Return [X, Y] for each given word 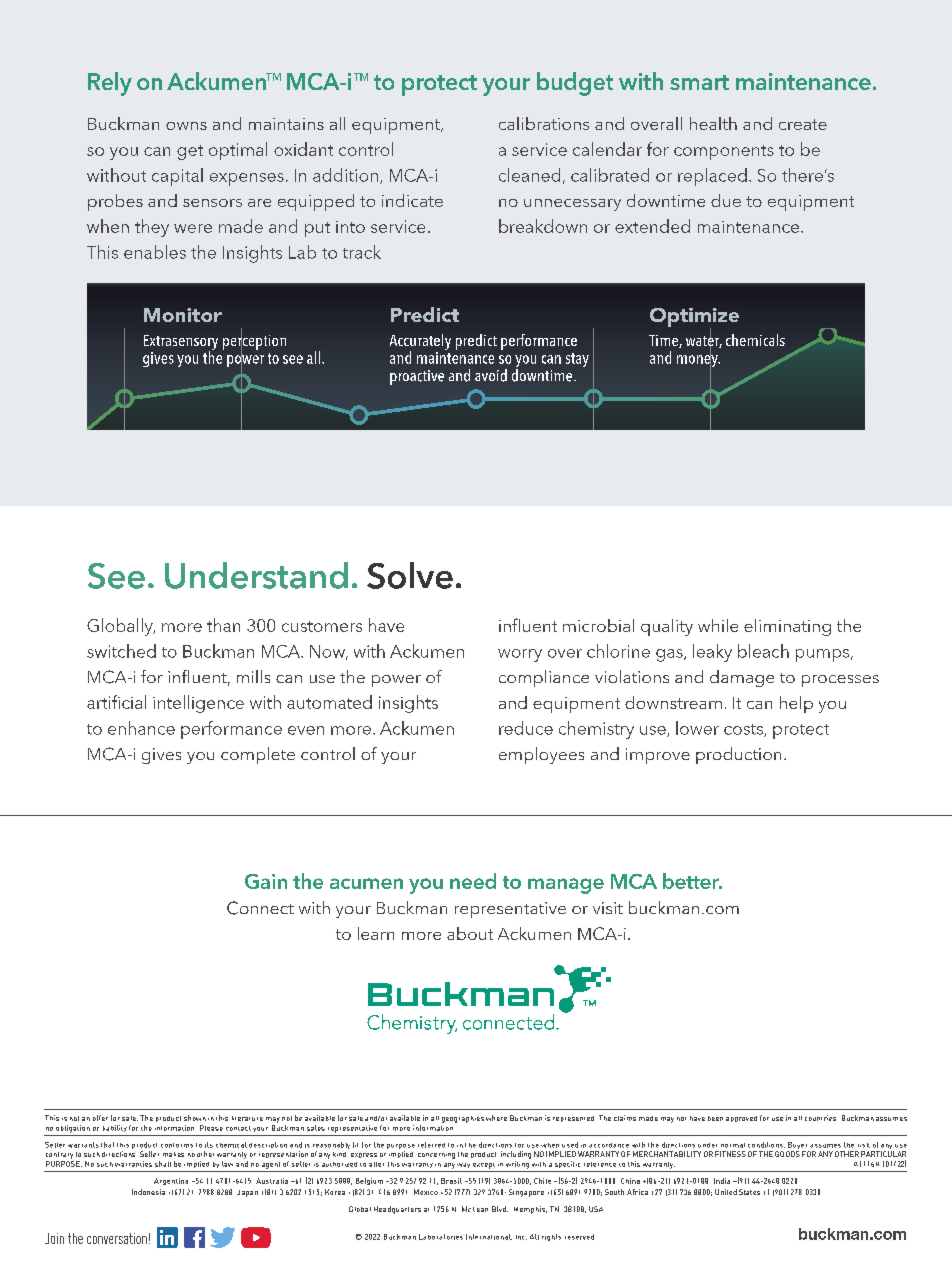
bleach [763, 651]
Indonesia [148, 1192]
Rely [110, 84]
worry [520, 655]
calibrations [544, 123]
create [803, 124]
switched [121, 651]
